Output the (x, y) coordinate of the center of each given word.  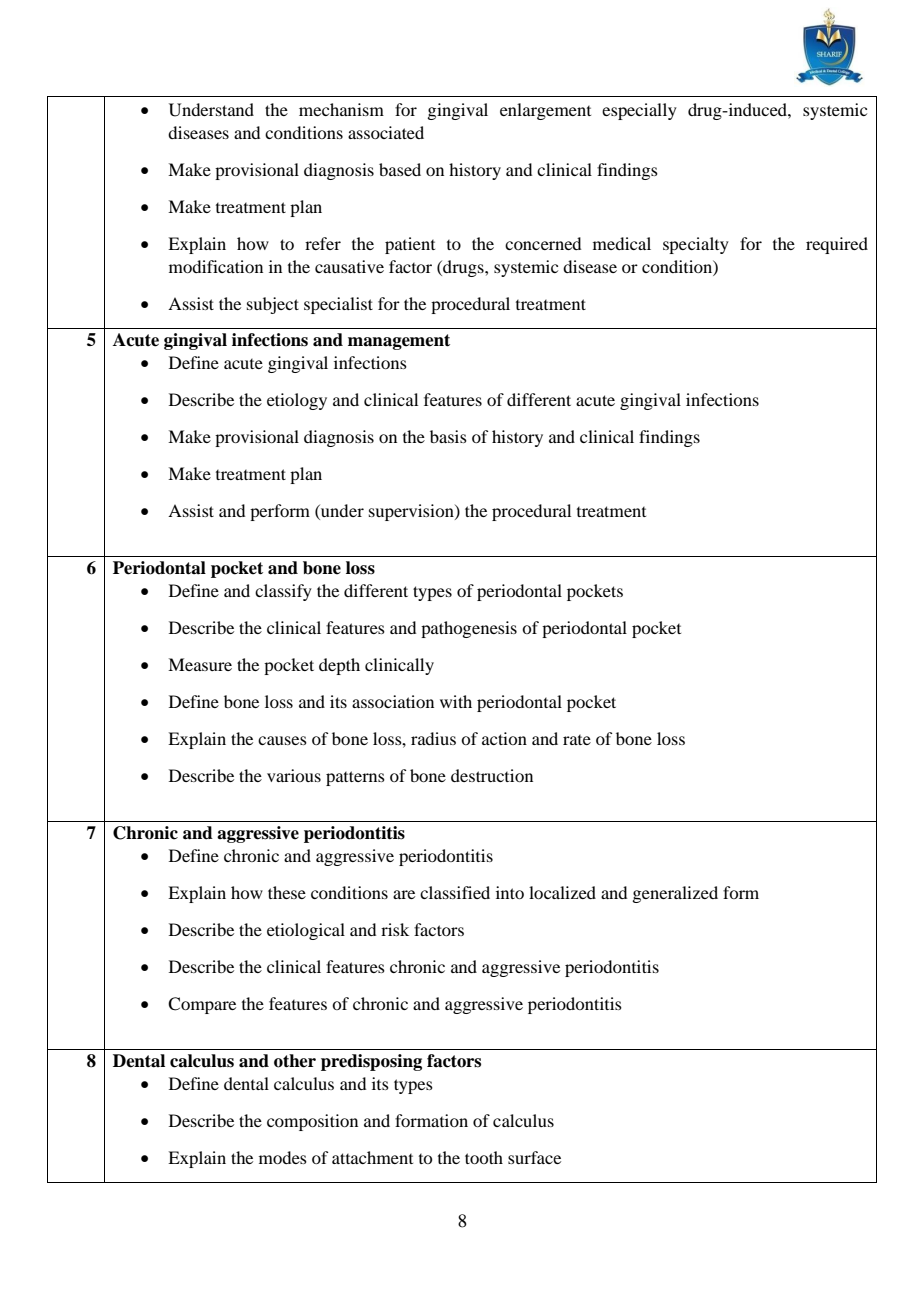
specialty (696, 245)
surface (534, 1157)
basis (448, 436)
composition (312, 1122)
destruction (492, 775)
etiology (297, 401)
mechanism (341, 109)
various (294, 775)
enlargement (545, 111)
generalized (675, 894)
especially (639, 111)
